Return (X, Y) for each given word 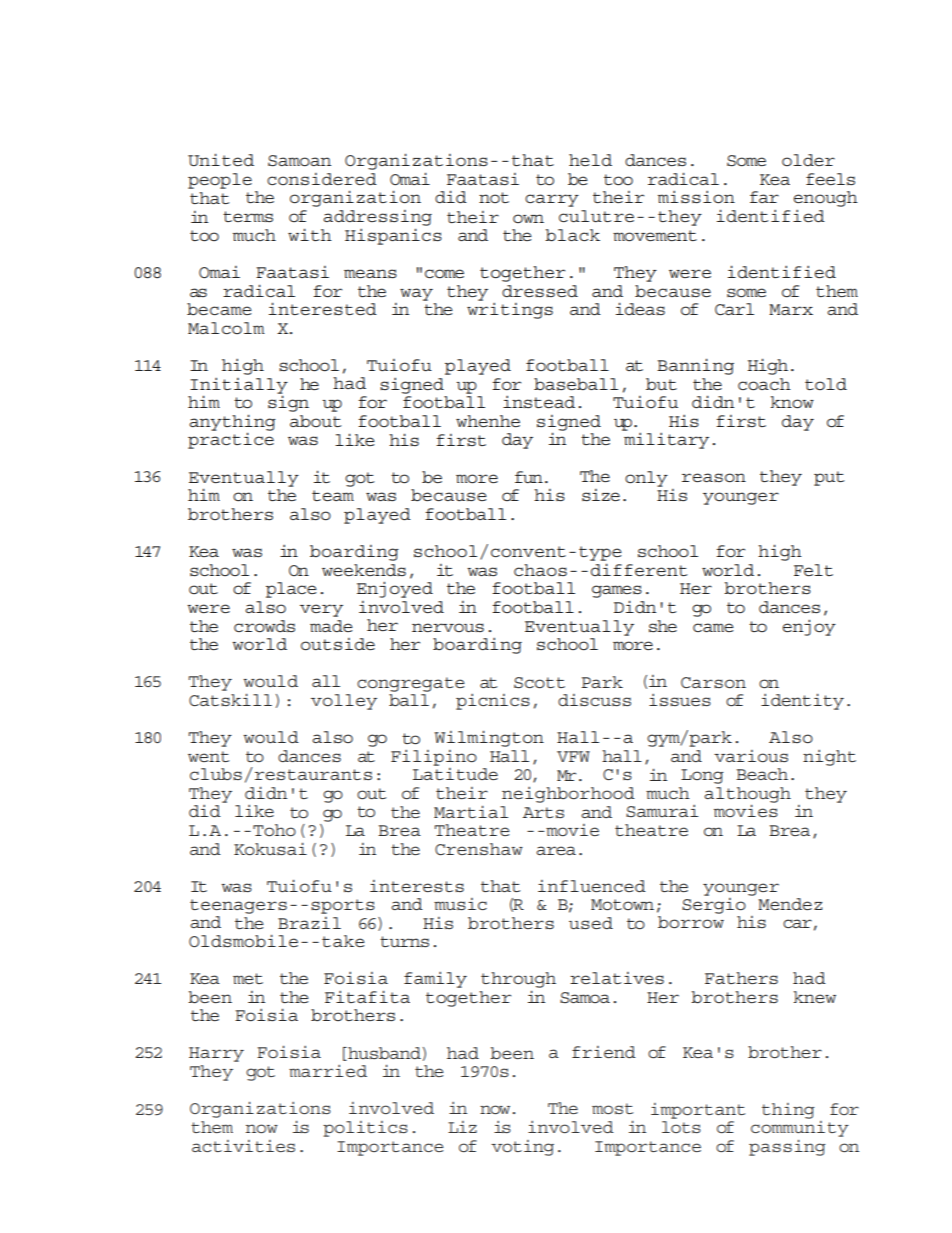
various (751, 756)
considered (322, 179)
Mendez (790, 904)
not (494, 197)
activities (243, 1146)
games (617, 591)
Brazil (309, 923)
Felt (813, 570)
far (764, 197)
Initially (239, 386)
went (208, 756)
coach (764, 384)
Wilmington (489, 739)
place (291, 590)
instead (539, 402)
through (518, 980)
